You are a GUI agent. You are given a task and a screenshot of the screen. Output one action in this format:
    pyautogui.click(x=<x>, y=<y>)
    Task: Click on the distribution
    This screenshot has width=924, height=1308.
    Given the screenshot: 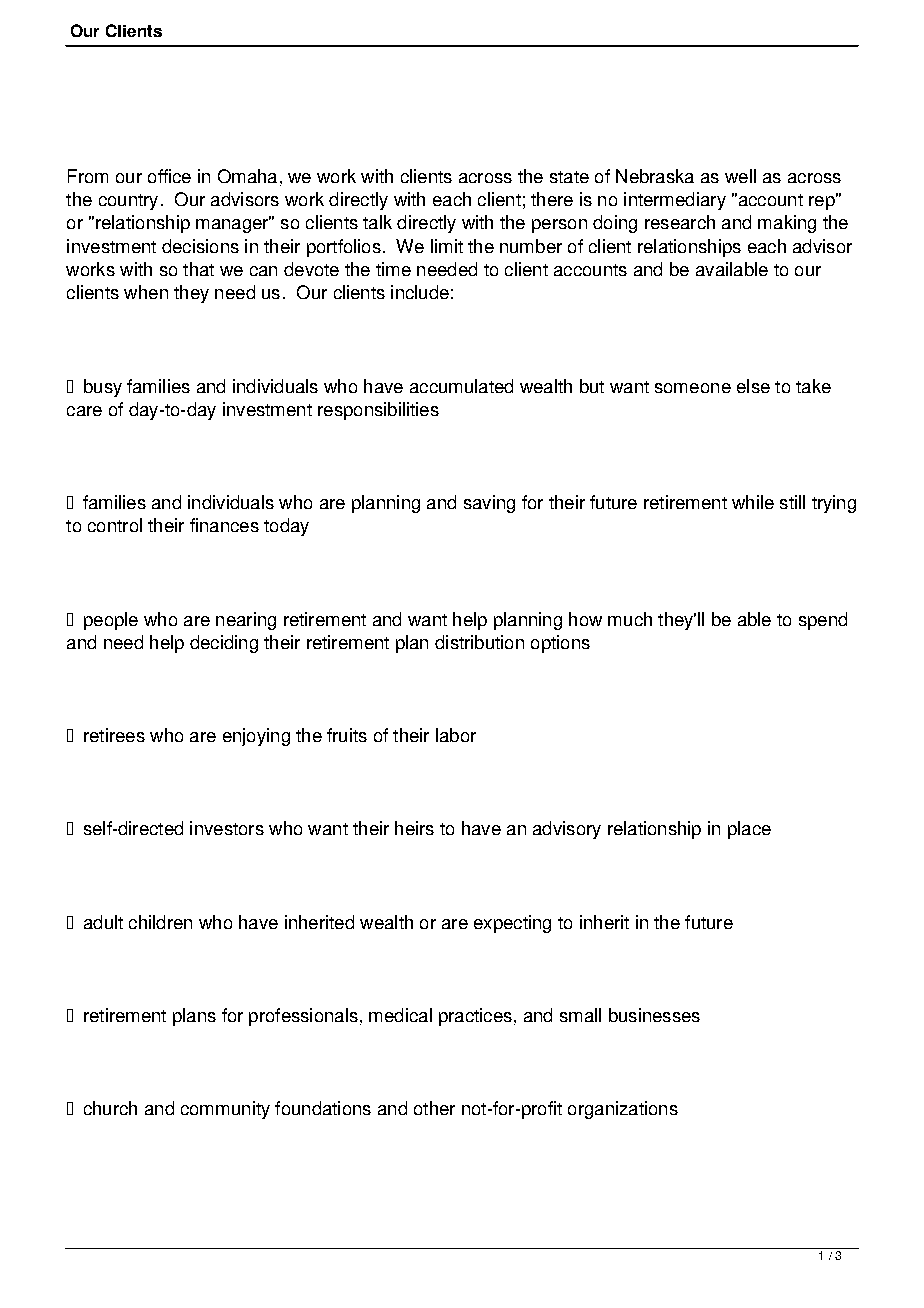 What is the action you would take?
    pyautogui.click(x=479, y=642)
